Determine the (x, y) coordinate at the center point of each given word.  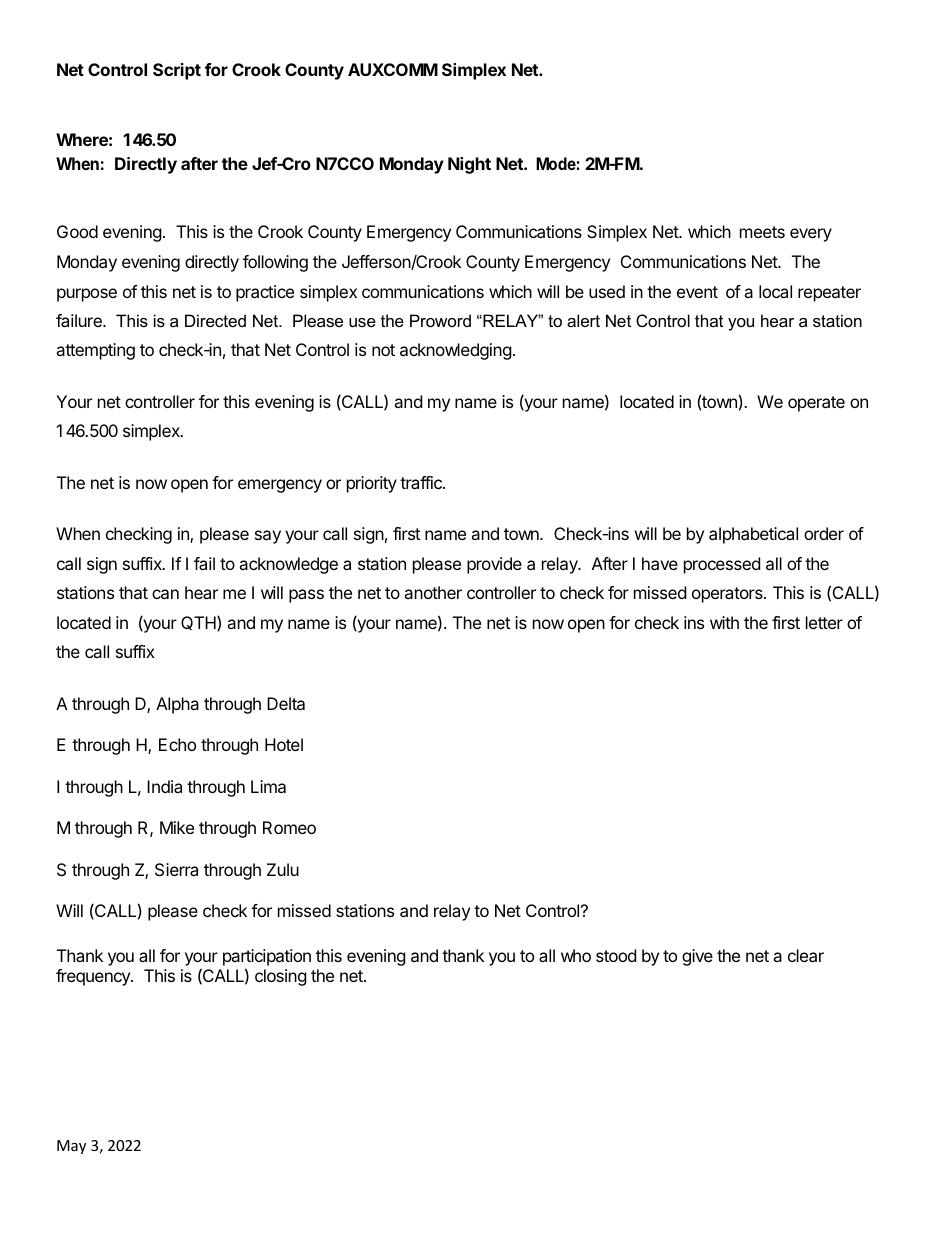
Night (469, 165)
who (576, 955)
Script (177, 71)
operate (816, 404)
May (71, 1147)
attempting (95, 351)
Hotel (284, 744)
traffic (422, 482)
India (164, 786)
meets (762, 232)
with (724, 622)
